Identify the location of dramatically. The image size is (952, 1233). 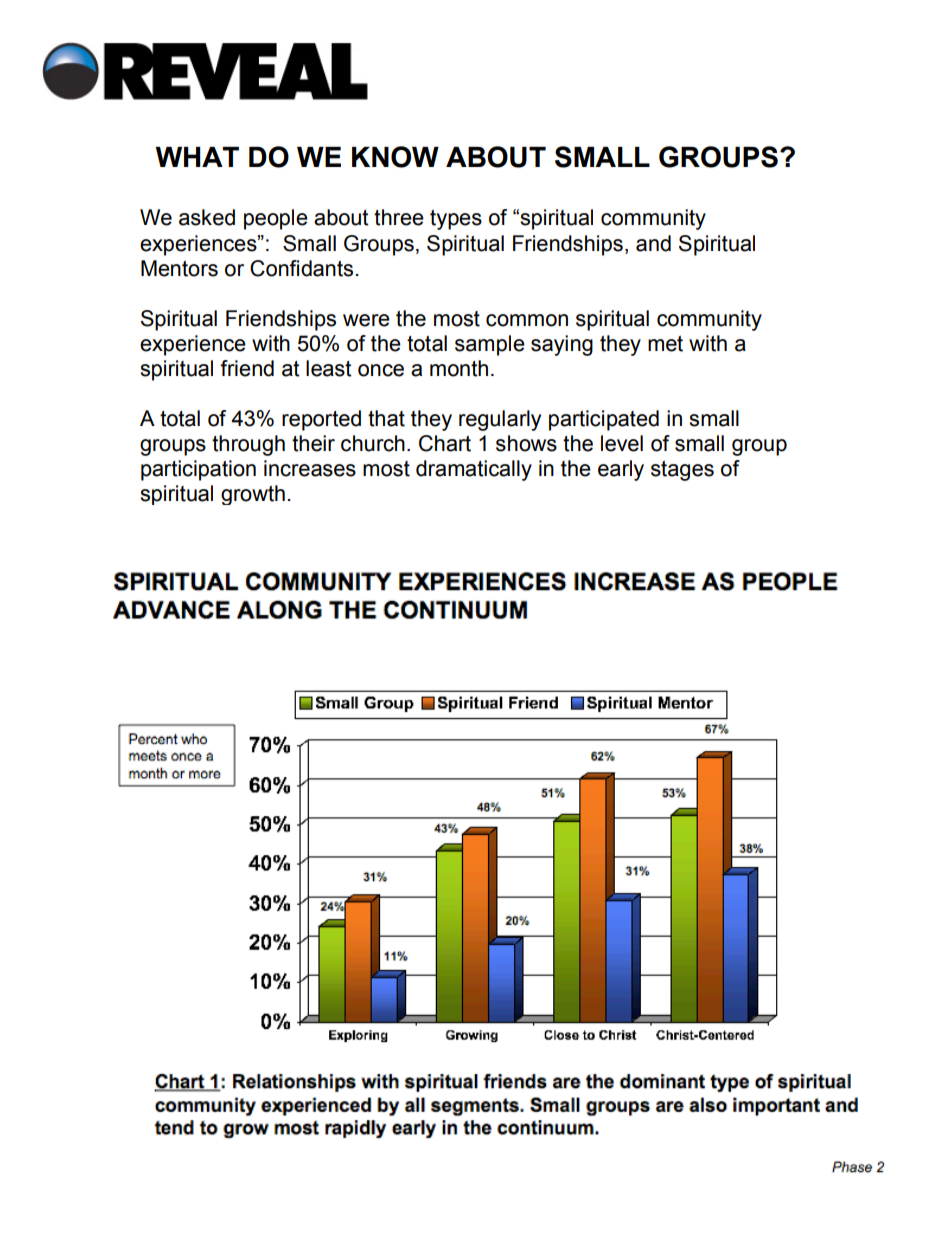
(474, 470).
